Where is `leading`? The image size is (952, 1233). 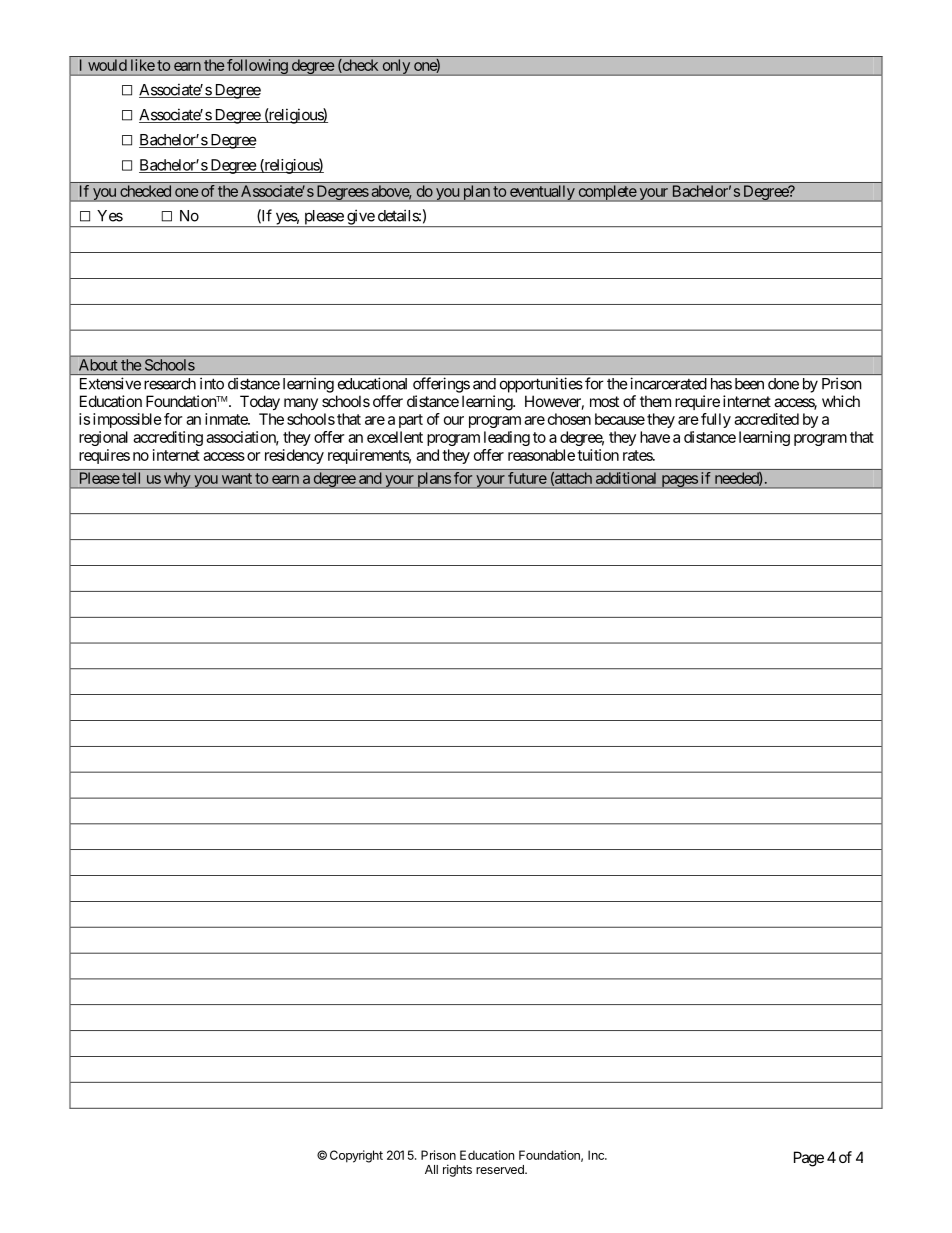 leading is located at coordinates (507, 438).
